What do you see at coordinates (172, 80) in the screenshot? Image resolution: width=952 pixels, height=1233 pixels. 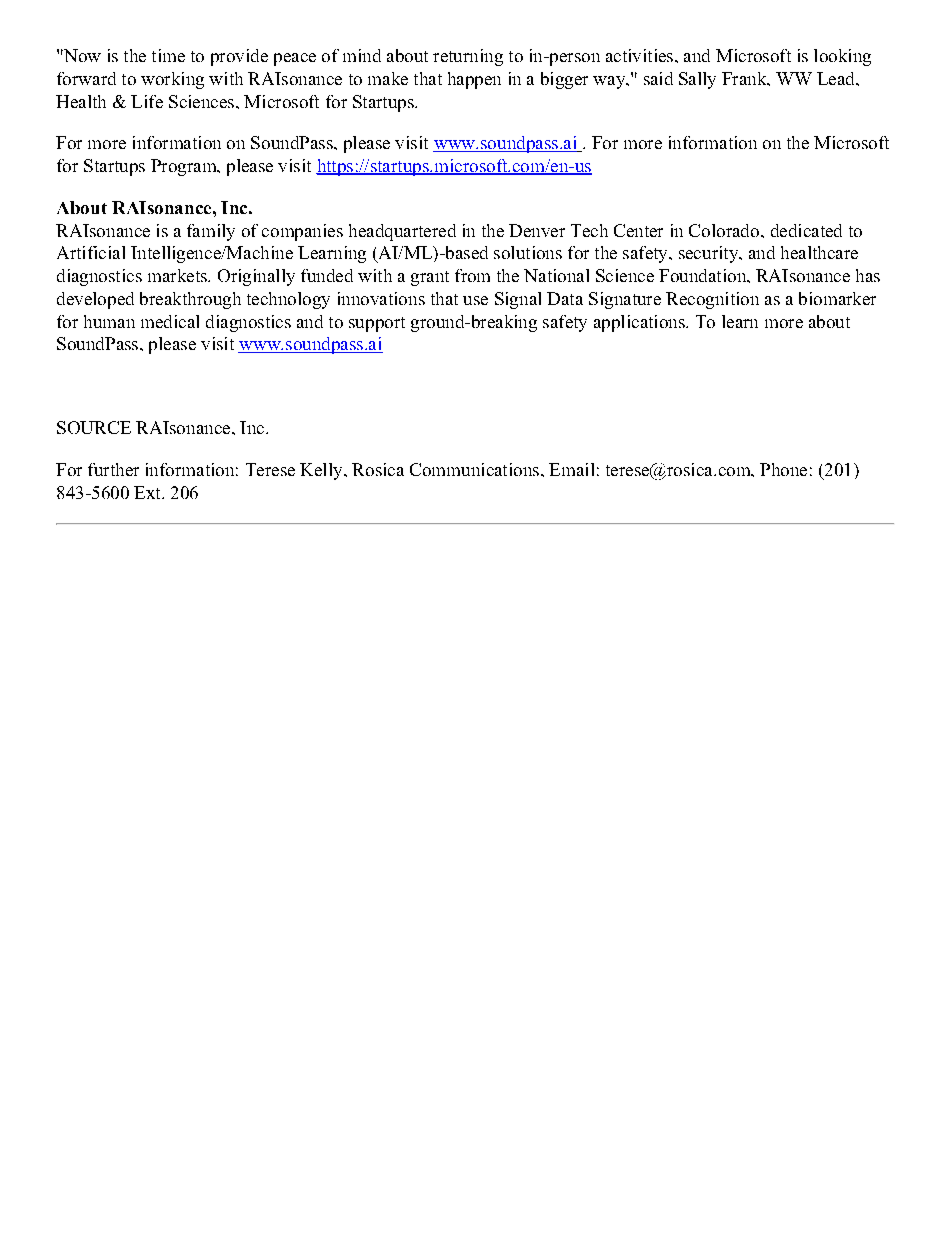 I see `working` at bounding box center [172, 80].
